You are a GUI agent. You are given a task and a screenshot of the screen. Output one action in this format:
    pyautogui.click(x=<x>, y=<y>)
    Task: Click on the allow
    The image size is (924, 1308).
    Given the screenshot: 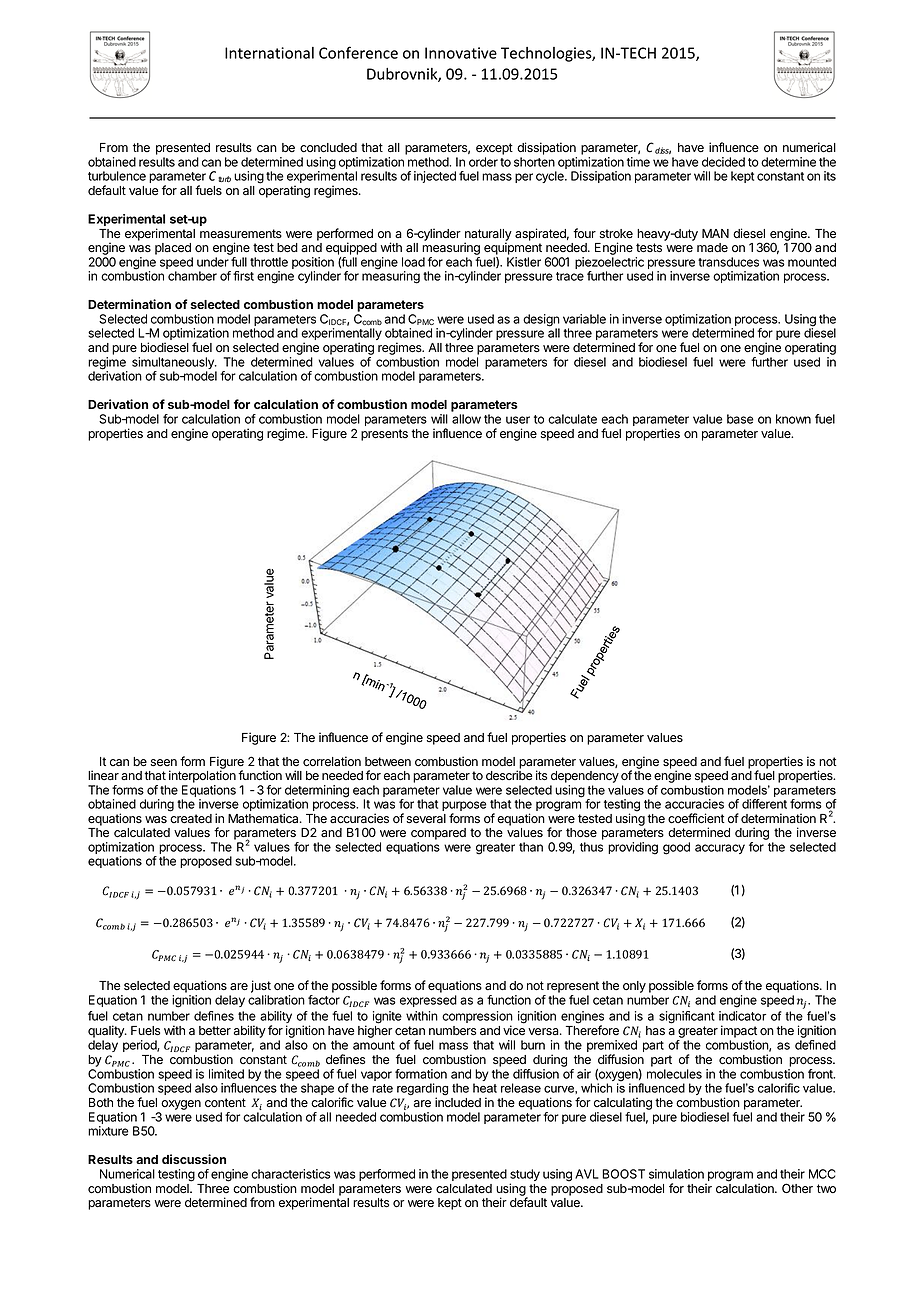 What is the action you would take?
    pyautogui.click(x=466, y=419)
